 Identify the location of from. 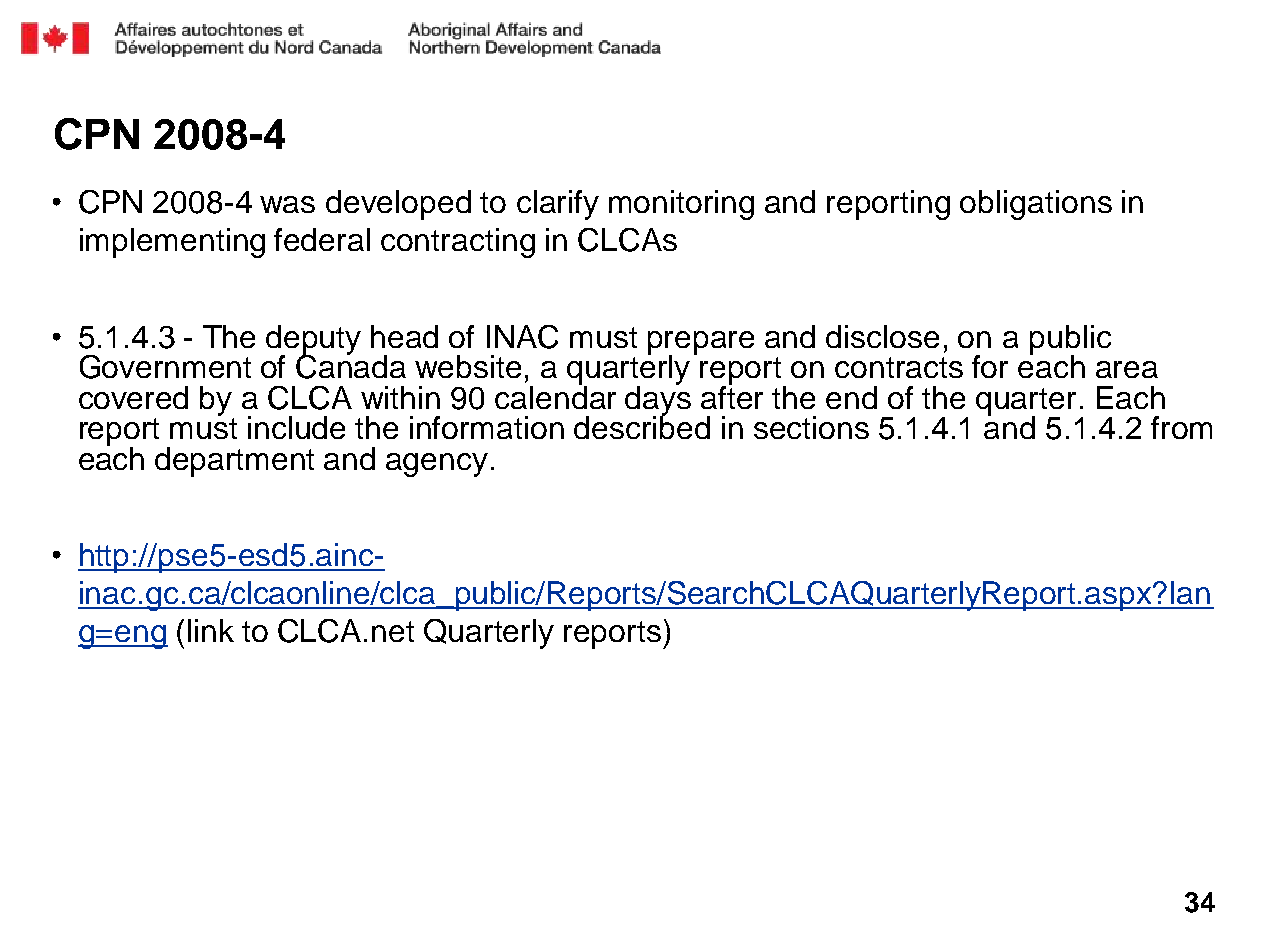
(1181, 427).
